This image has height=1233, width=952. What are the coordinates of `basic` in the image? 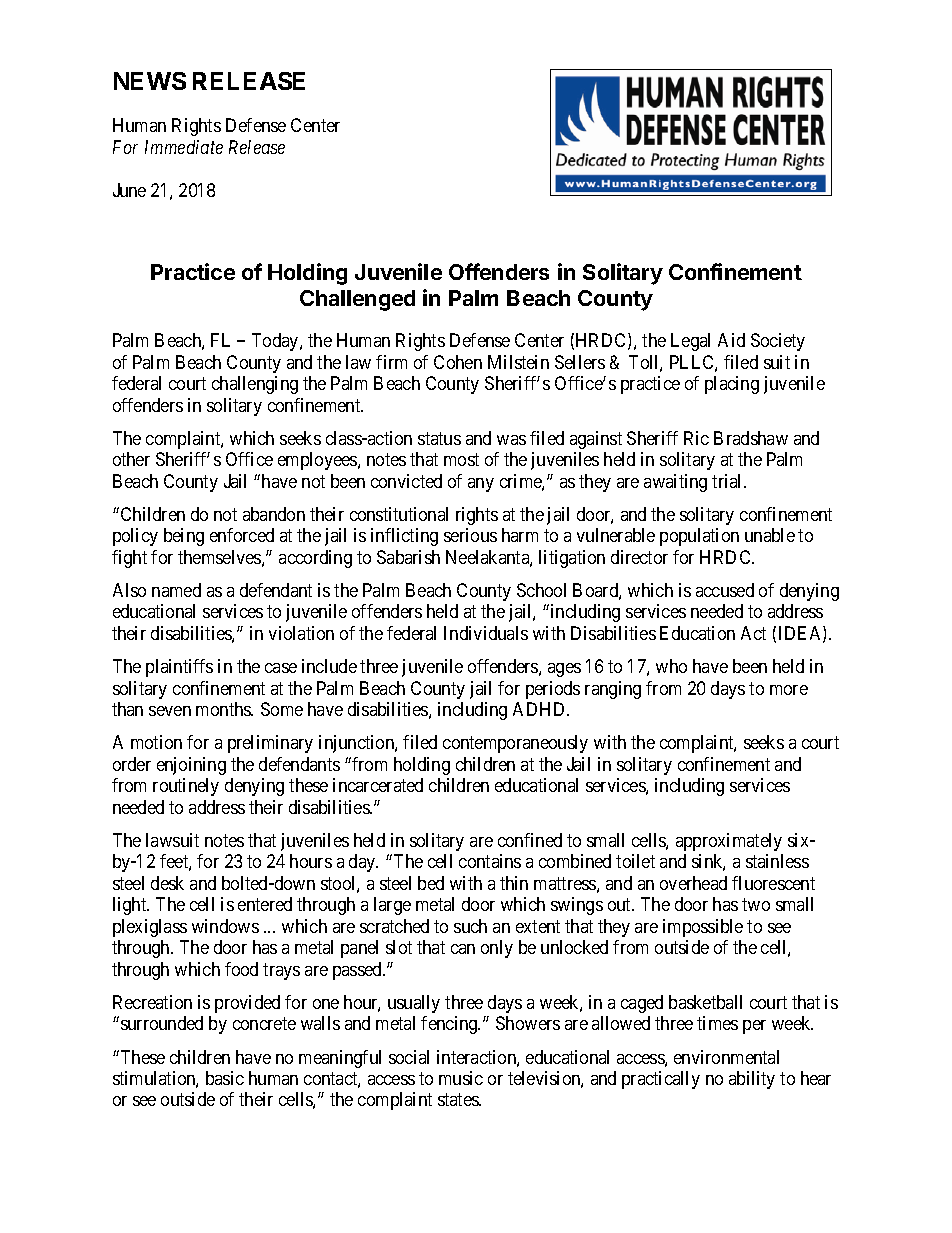 It's located at (225, 1078).
